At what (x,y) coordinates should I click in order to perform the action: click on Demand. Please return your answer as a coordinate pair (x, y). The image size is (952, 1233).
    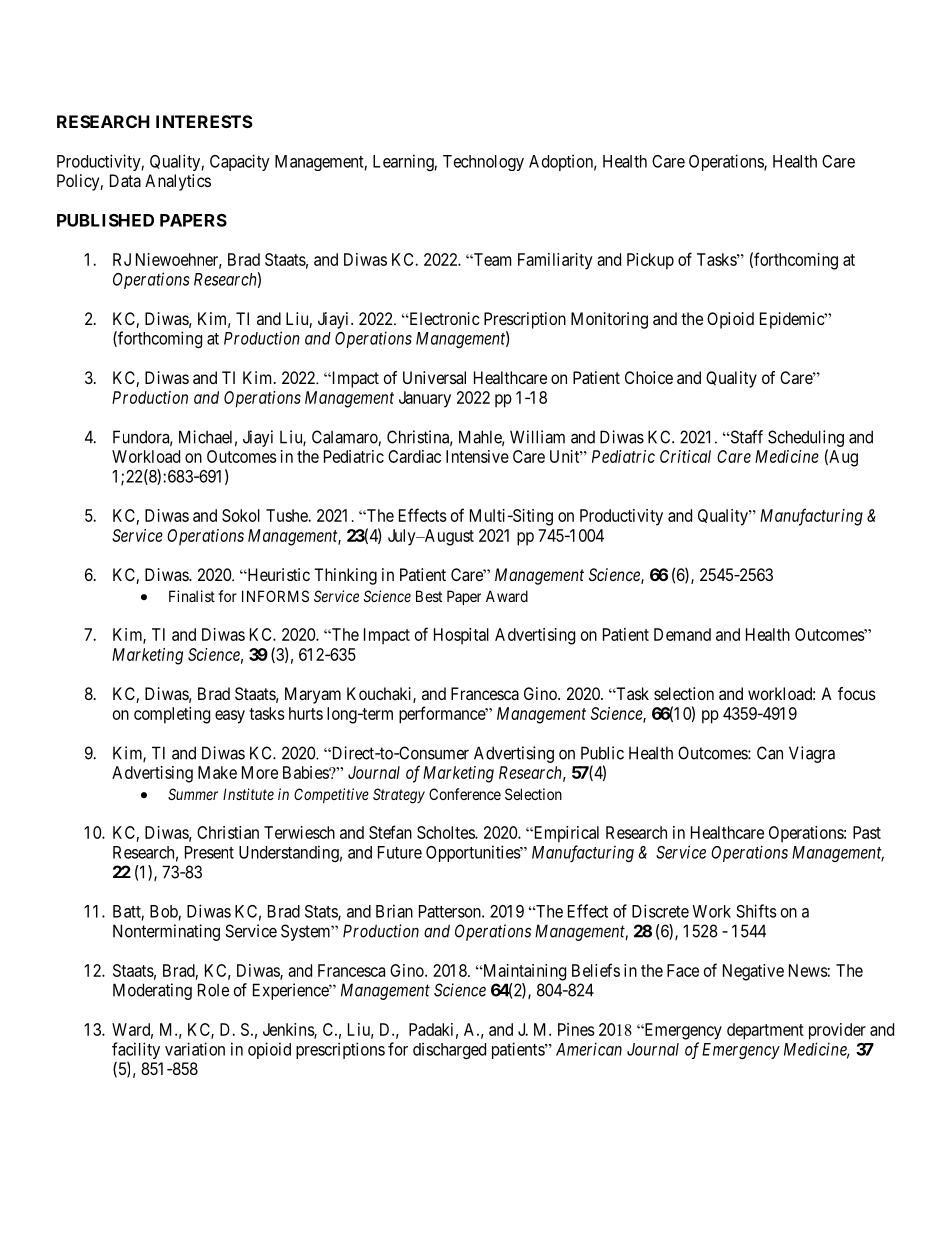
    Looking at the image, I should click on (682, 634).
